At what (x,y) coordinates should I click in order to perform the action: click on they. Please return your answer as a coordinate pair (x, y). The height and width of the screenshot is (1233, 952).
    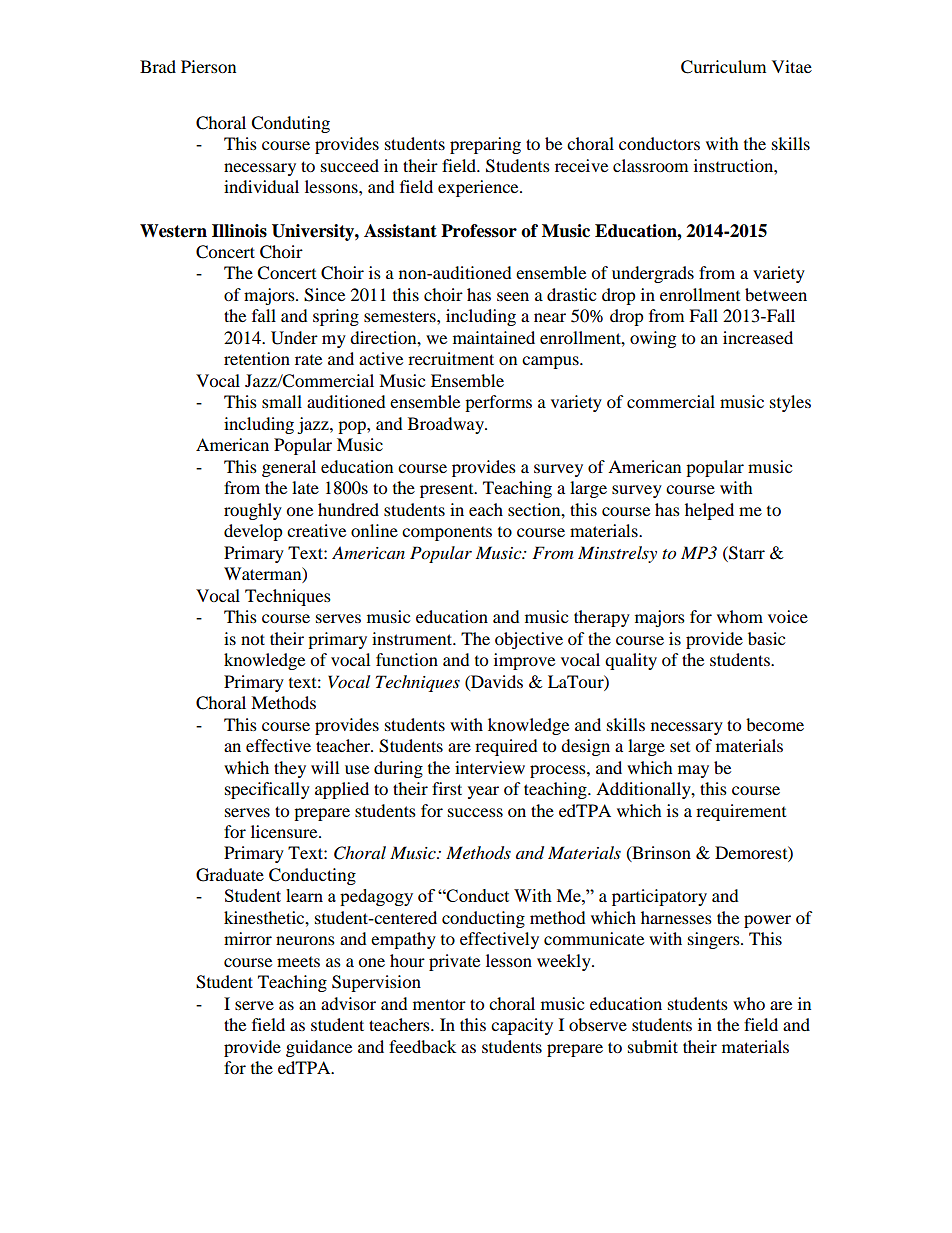
    Looking at the image, I should click on (290, 769).
